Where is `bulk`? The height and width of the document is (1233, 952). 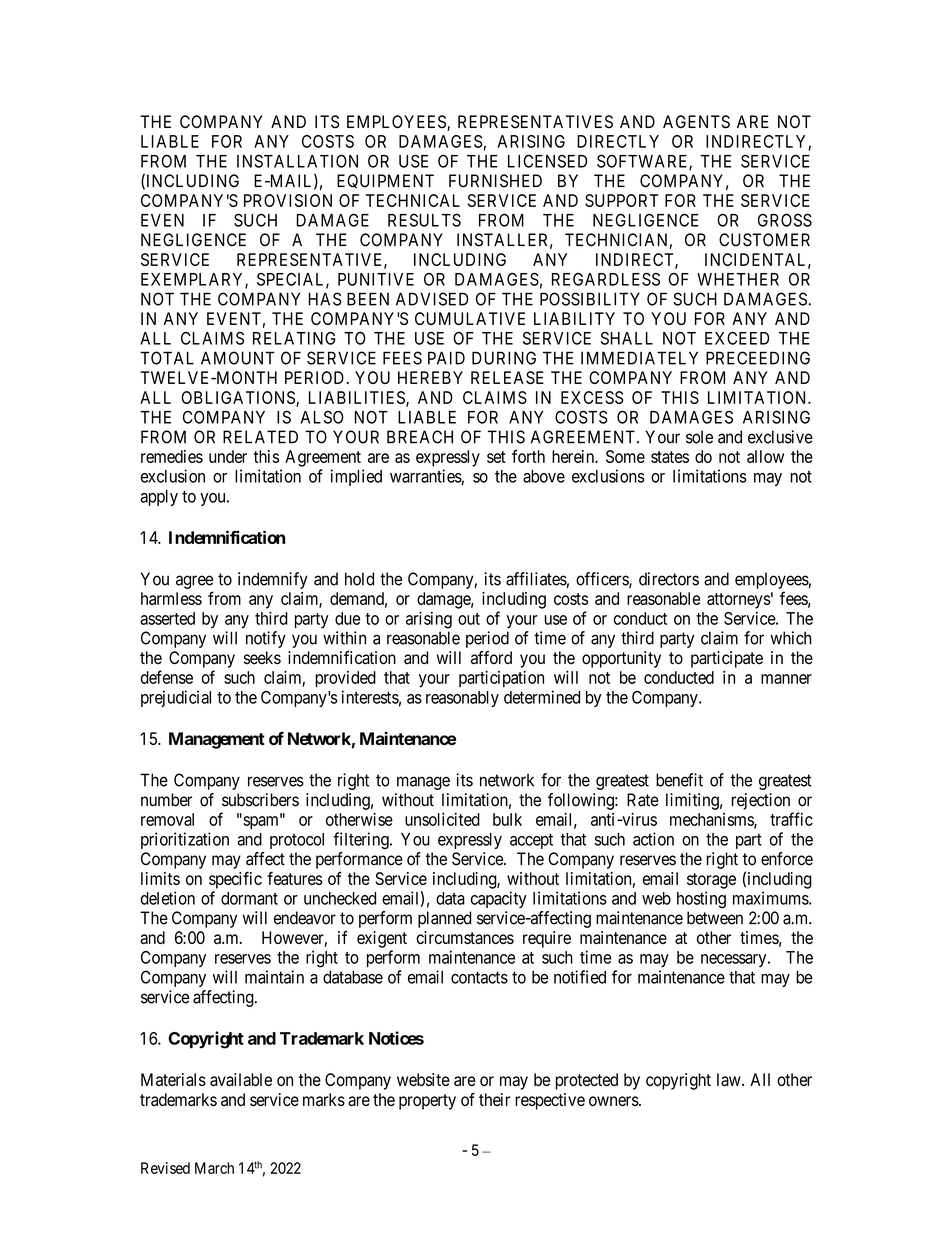
bulk is located at coordinates (507, 819).
